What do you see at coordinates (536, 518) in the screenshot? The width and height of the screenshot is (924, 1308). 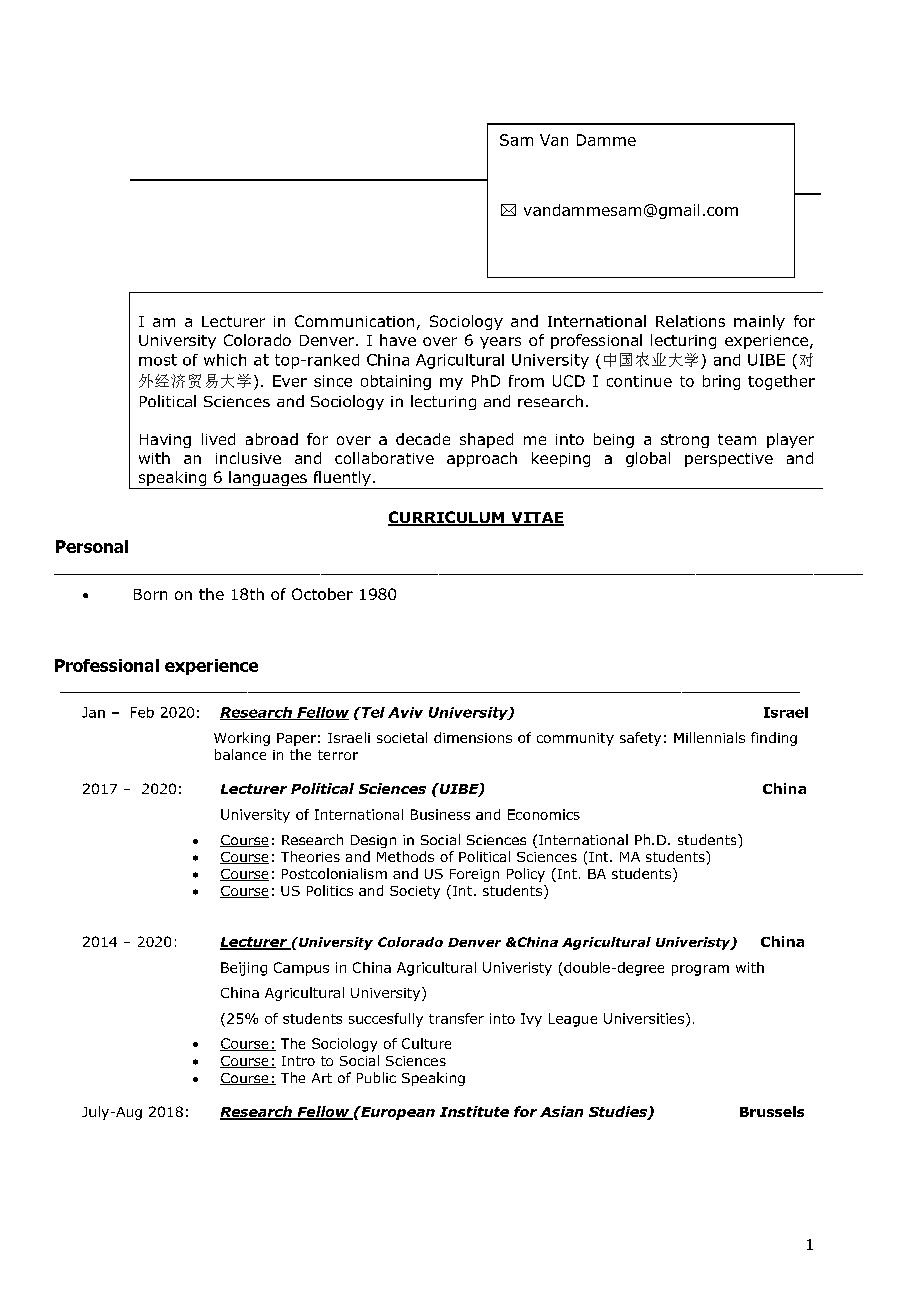 I see `VITAE` at bounding box center [536, 518].
